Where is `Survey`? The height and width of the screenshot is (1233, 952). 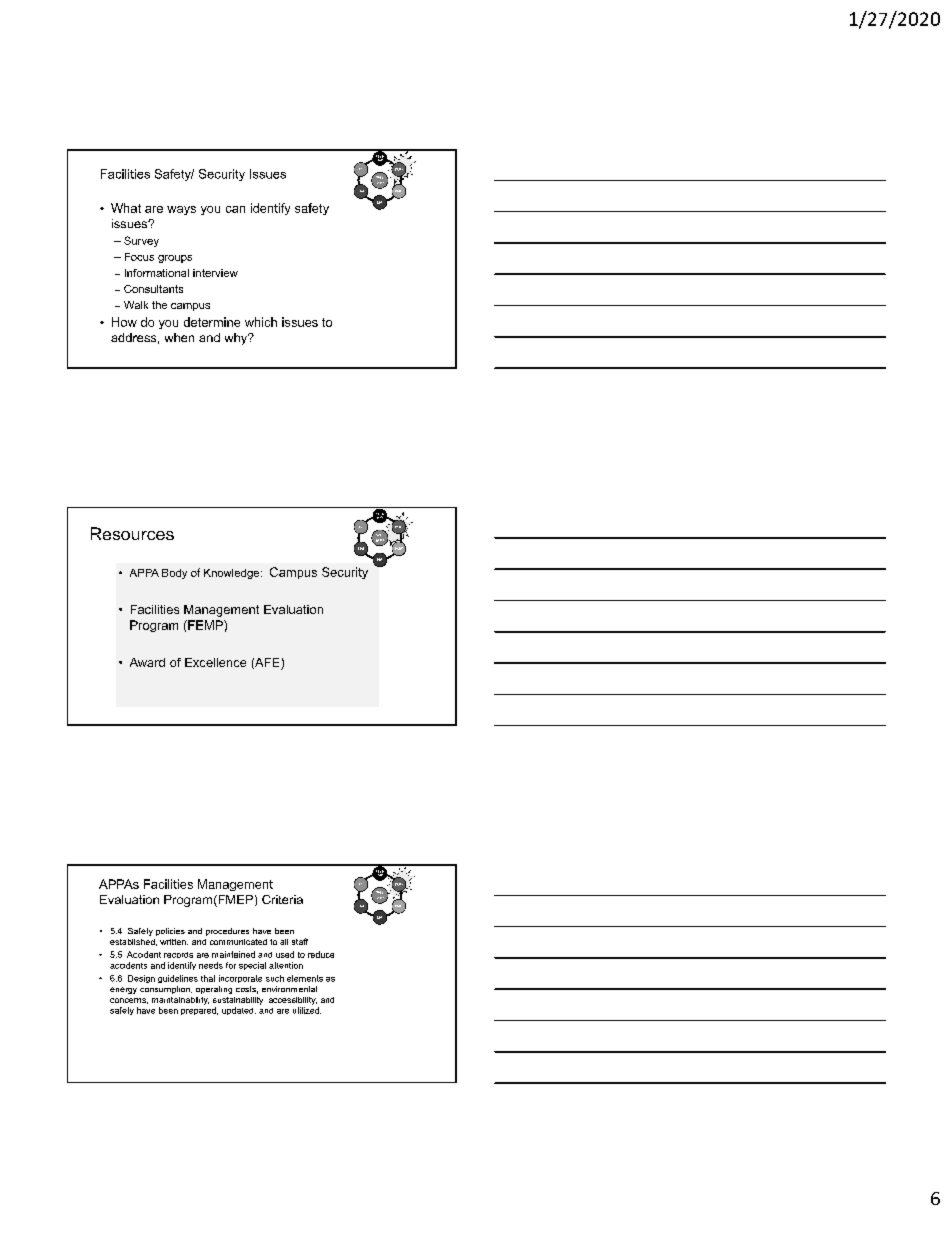 Survey is located at coordinates (141, 241).
